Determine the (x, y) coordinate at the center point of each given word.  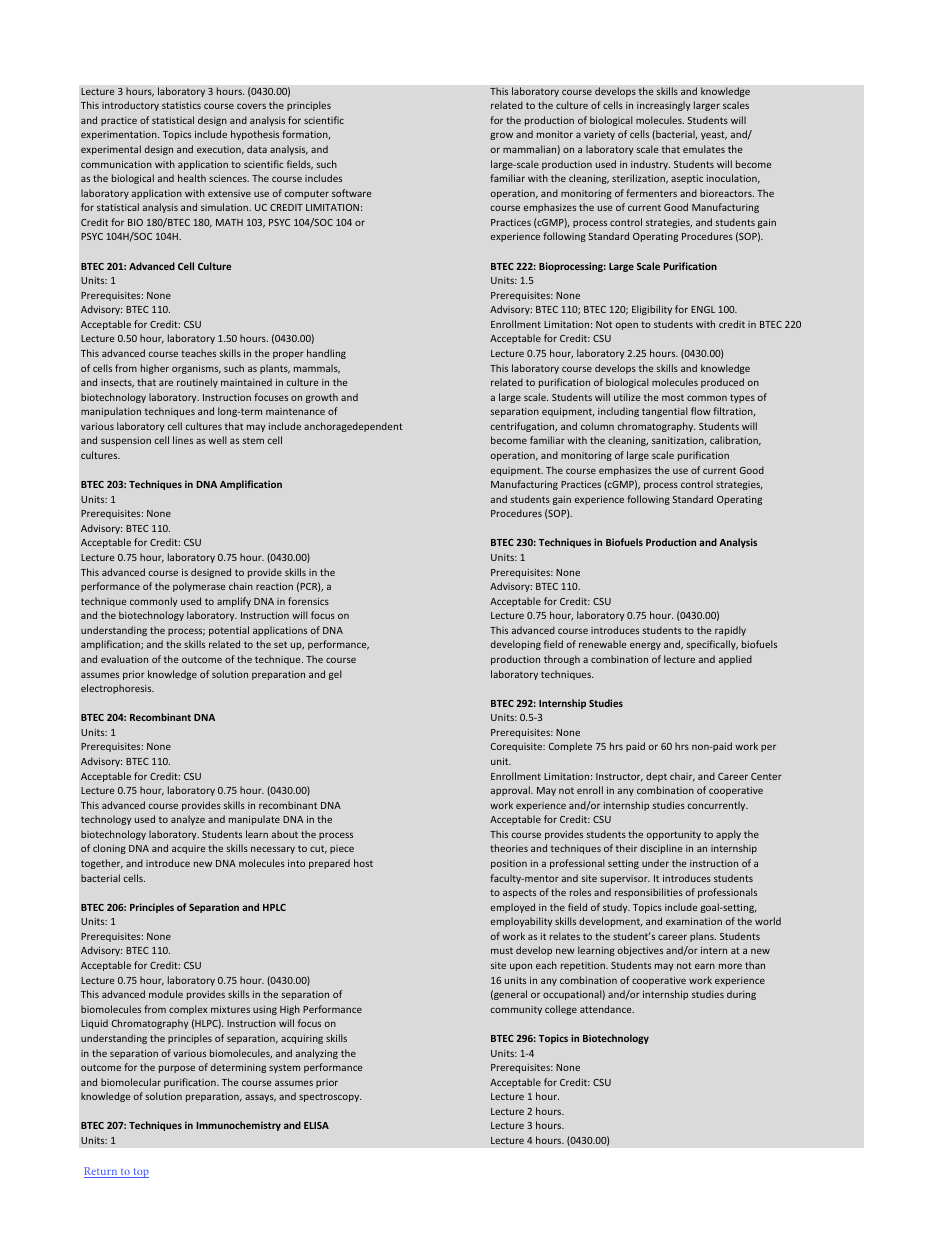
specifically (712, 645)
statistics (181, 105)
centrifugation (524, 427)
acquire (188, 849)
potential (229, 631)
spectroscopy (330, 1097)
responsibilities (649, 893)
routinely (197, 383)
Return (101, 1172)
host (363, 863)
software (351, 193)
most (673, 397)
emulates (704, 149)
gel (335, 675)
